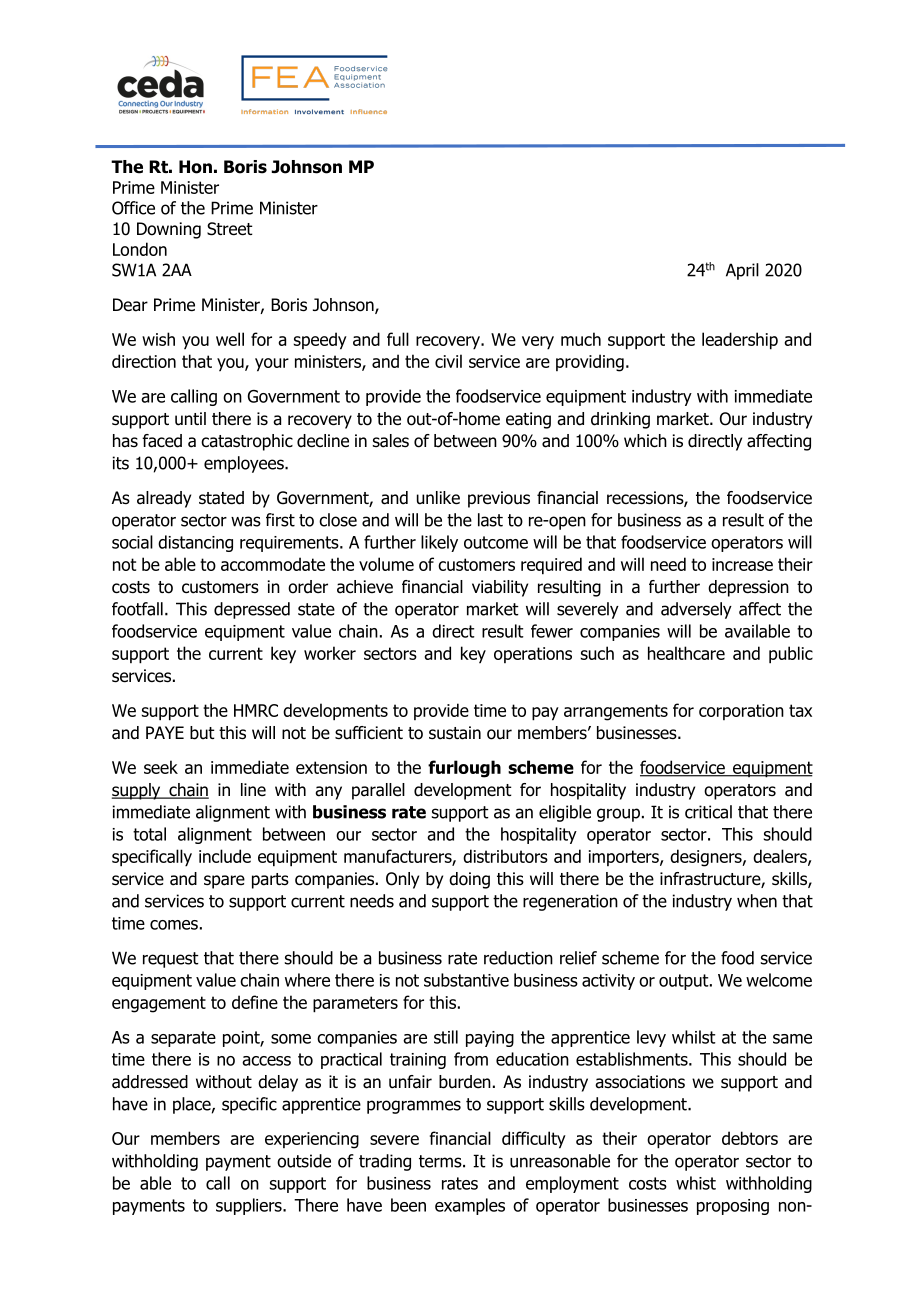  Describe the element at coordinates (742, 271) in the screenshot. I see `April` at that location.
